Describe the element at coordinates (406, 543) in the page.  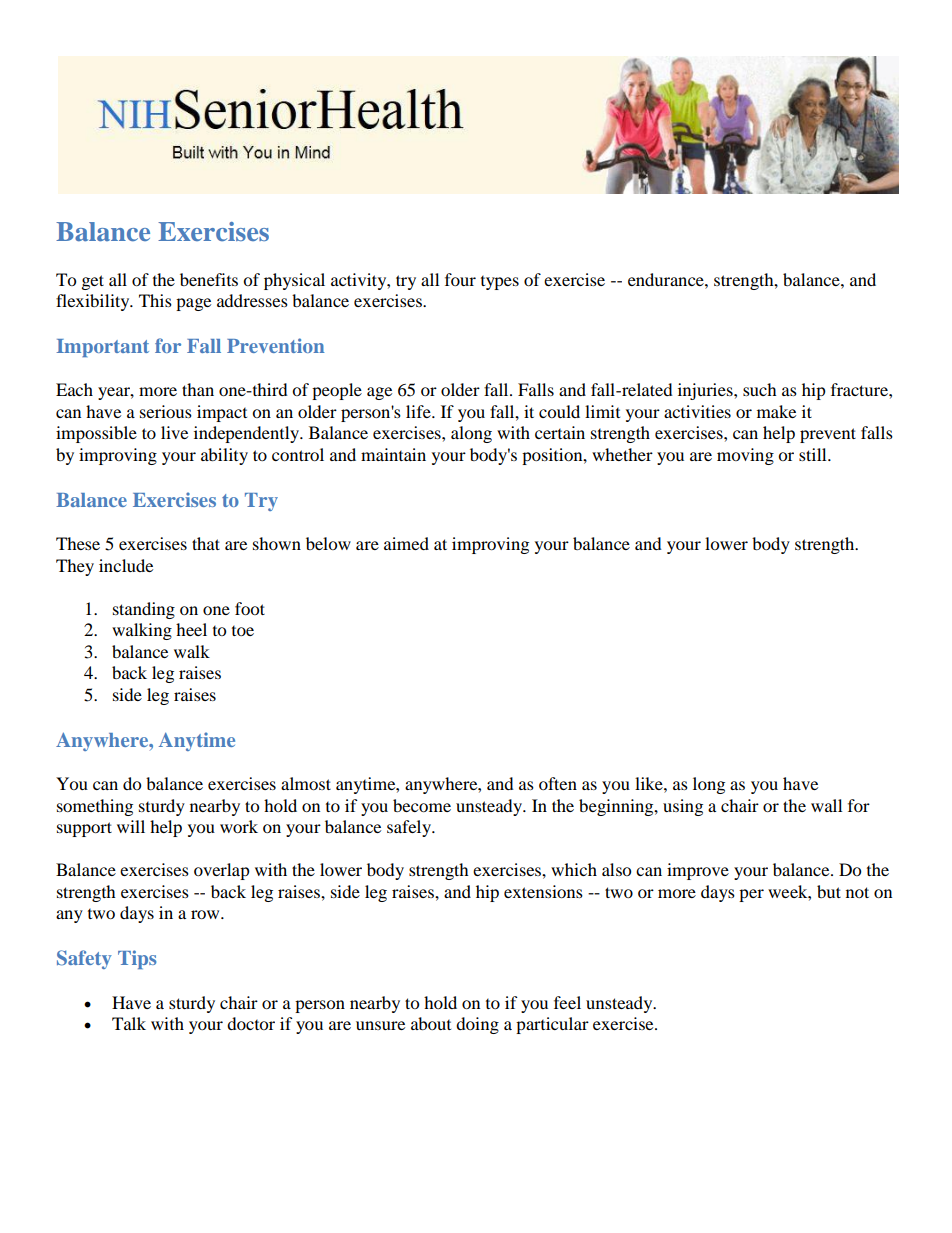
I see `aimed` at that location.
